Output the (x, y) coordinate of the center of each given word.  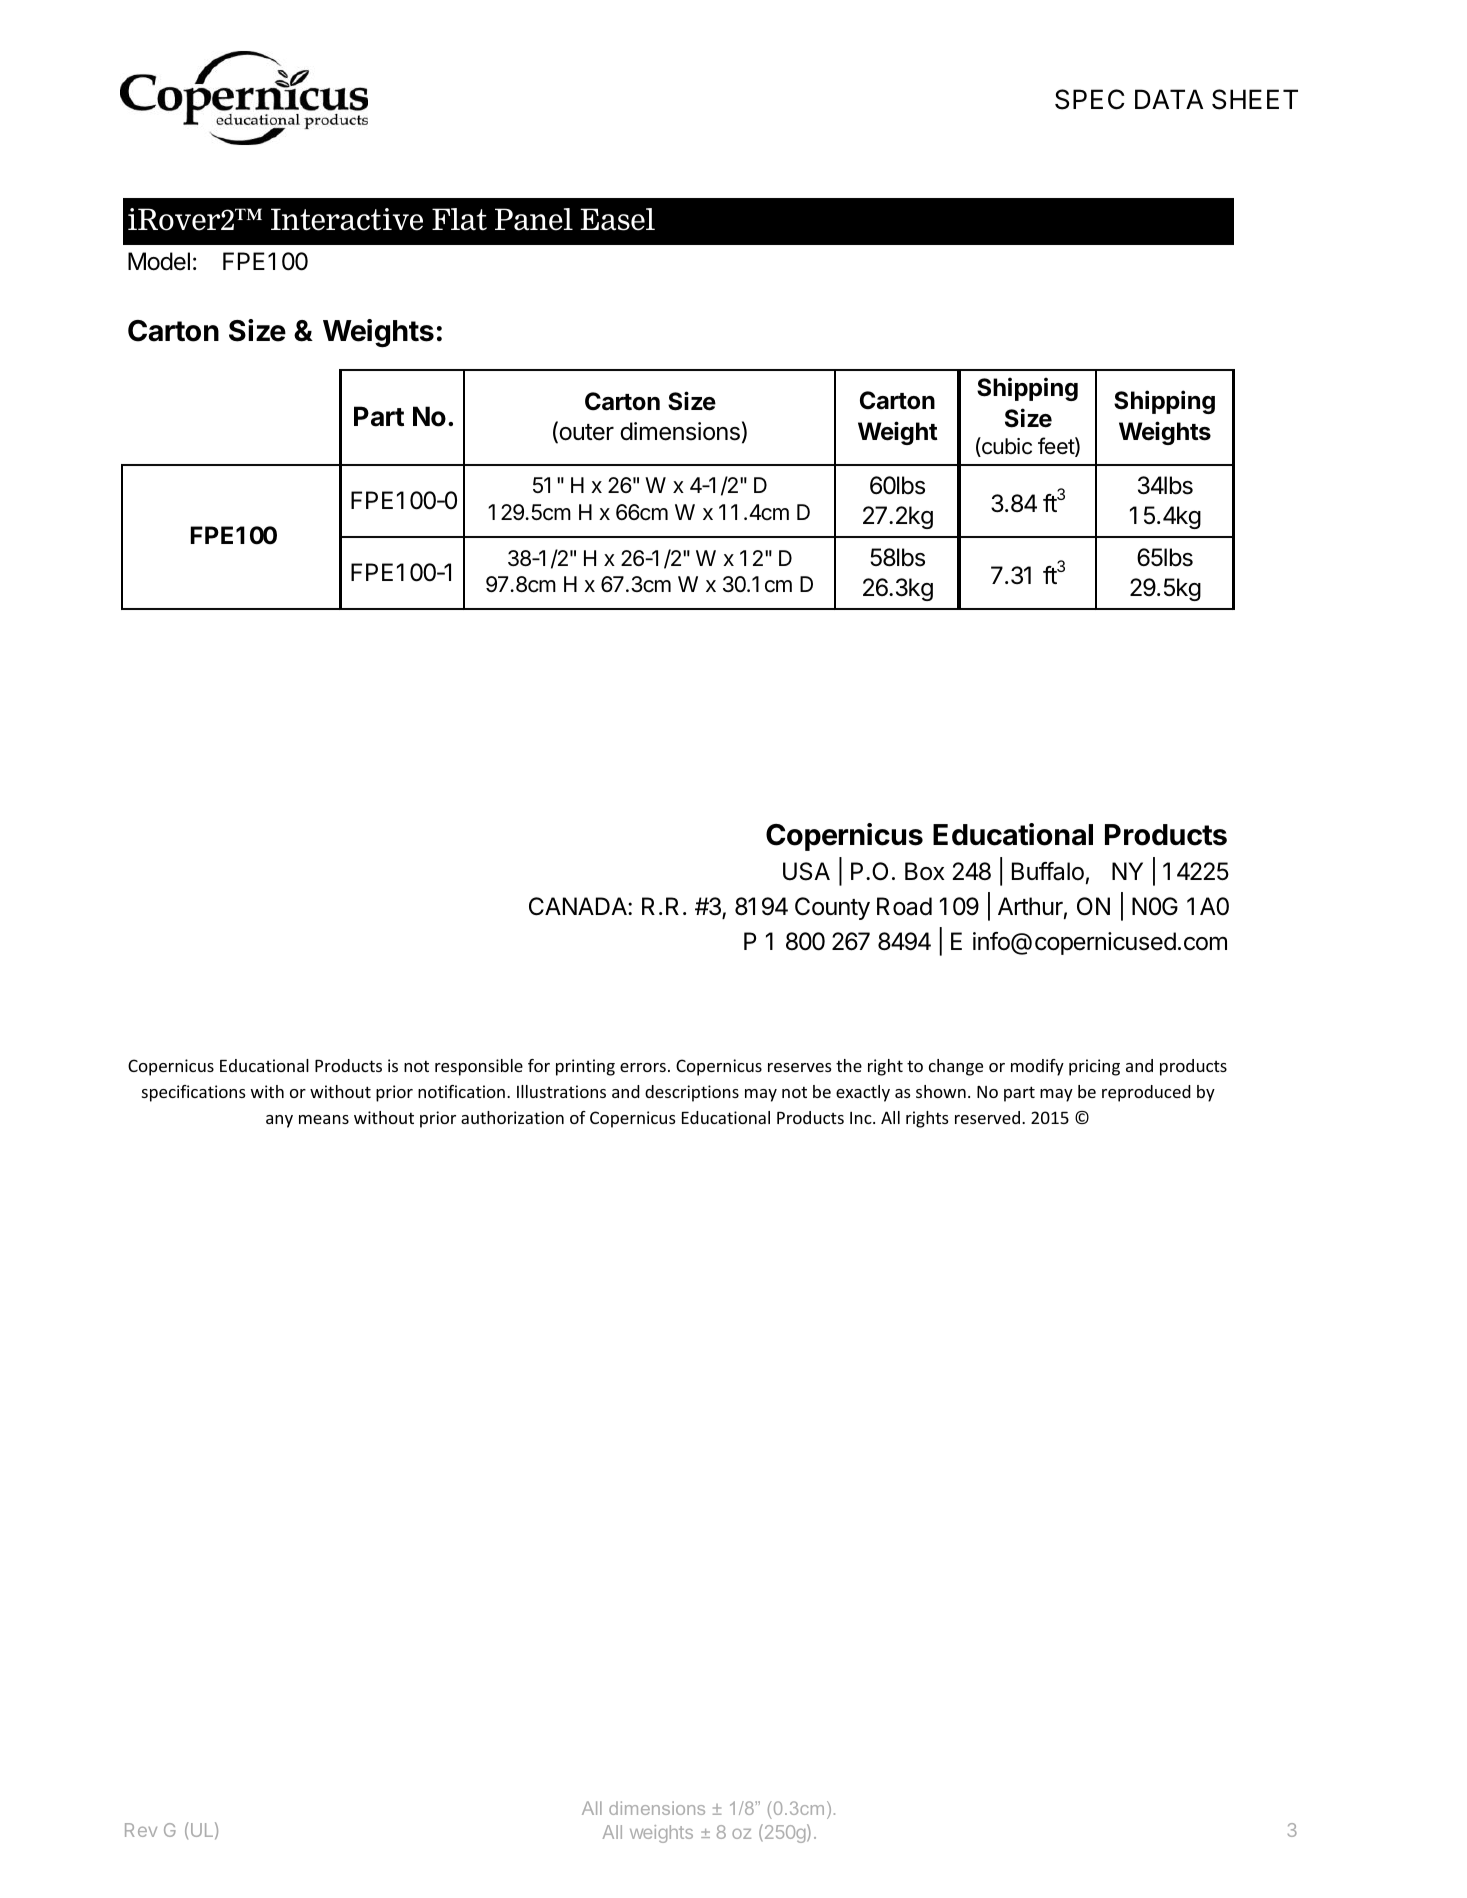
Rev (141, 1830)
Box (925, 871)
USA (806, 871)
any (279, 1121)
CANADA (579, 906)
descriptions (692, 1093)
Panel (534, 219)
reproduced (1146, 1093)
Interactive (347, 219)
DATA (1169, 99)
